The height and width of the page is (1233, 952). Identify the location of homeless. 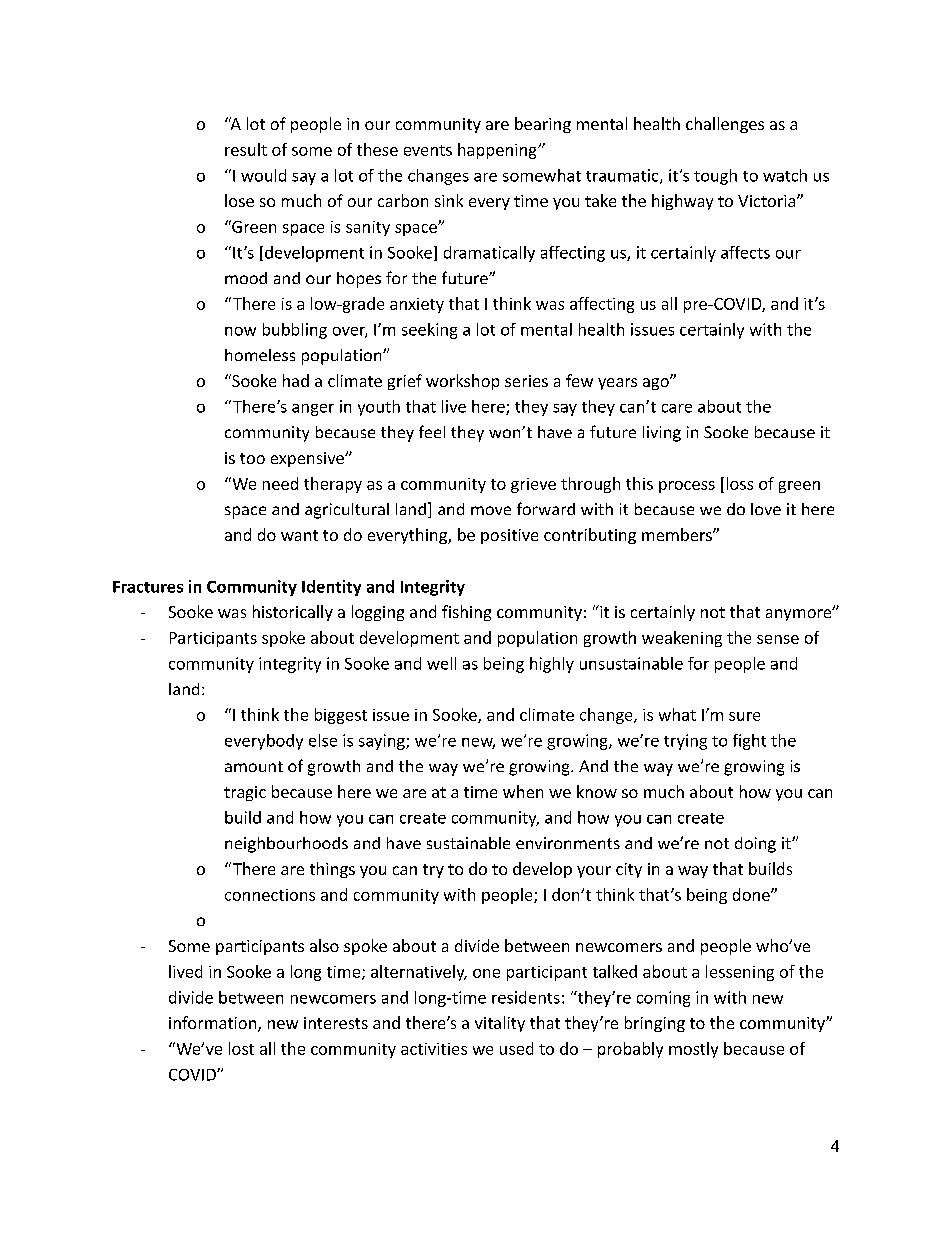
(260, 355).
